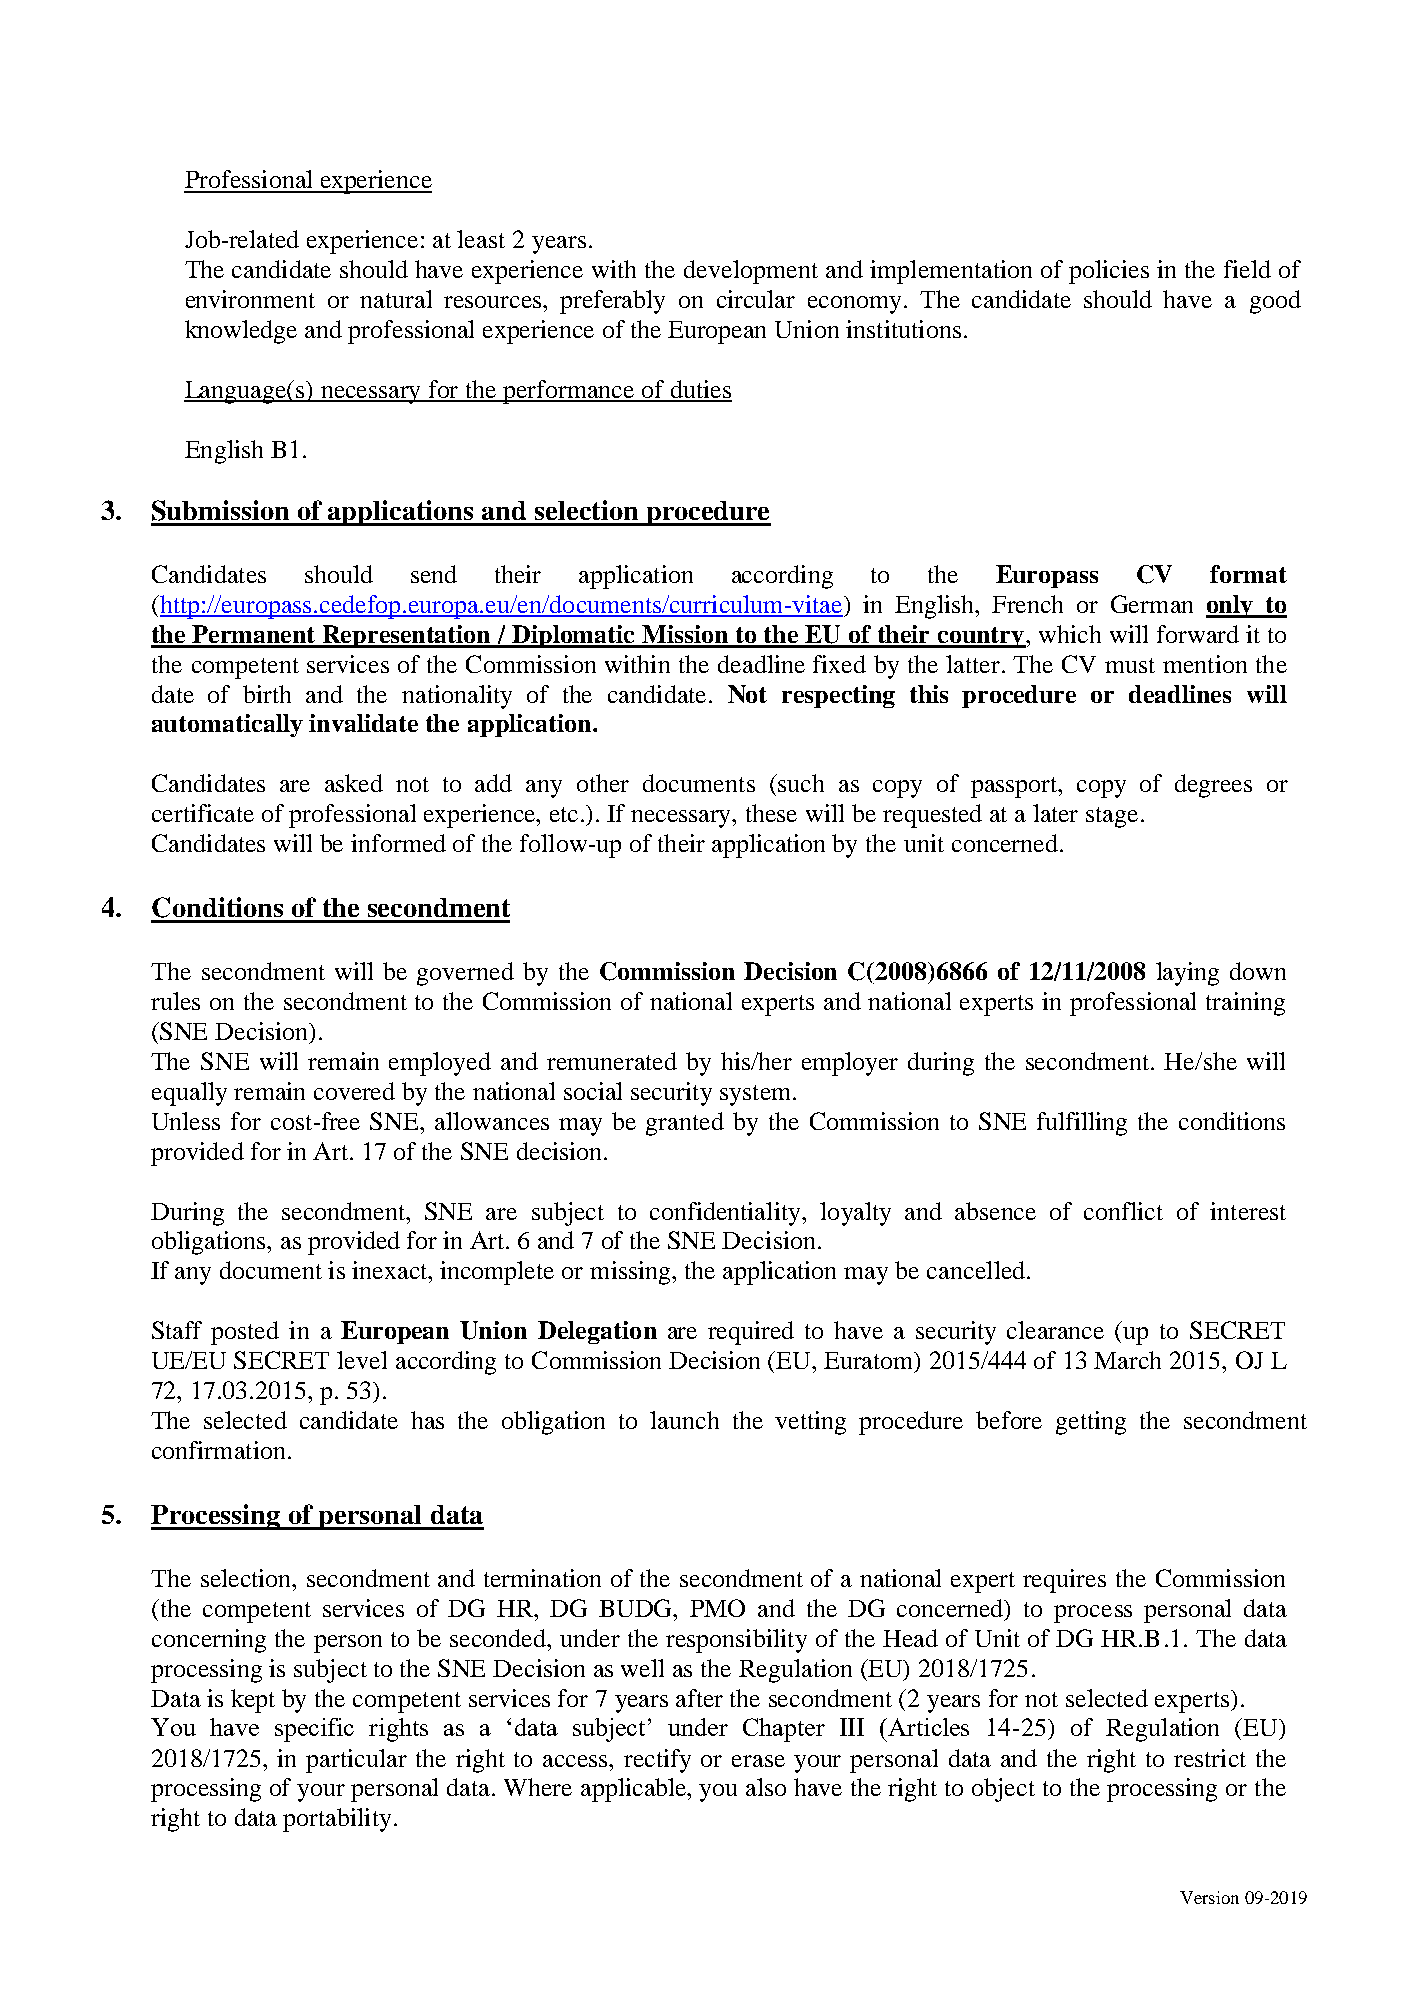  Describe the element at coordinates (218, 1450) in the page. I see `confirmation` at that location.
